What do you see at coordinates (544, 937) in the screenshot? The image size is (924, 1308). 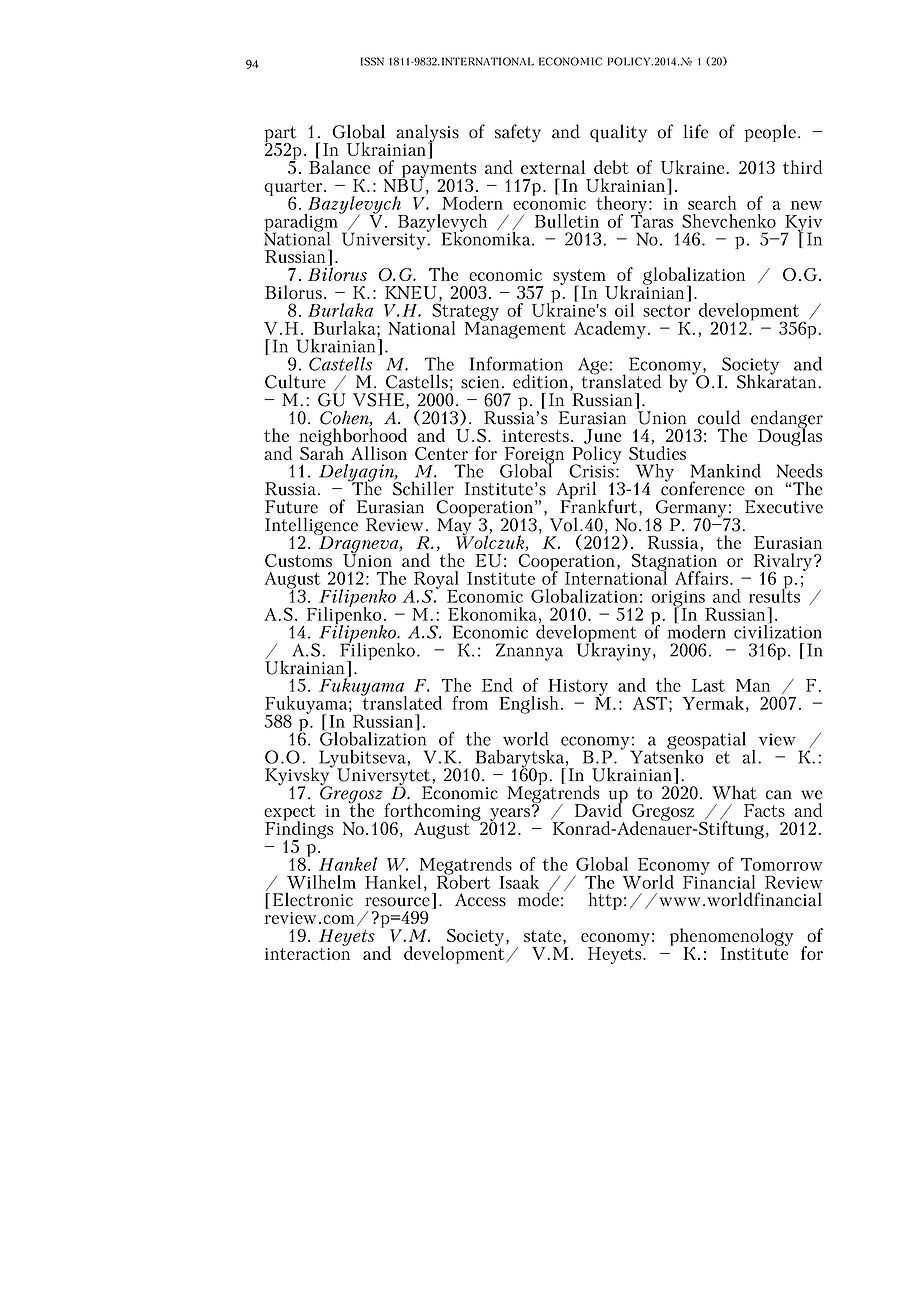 I see `state` at bounding box center [544, 937].
